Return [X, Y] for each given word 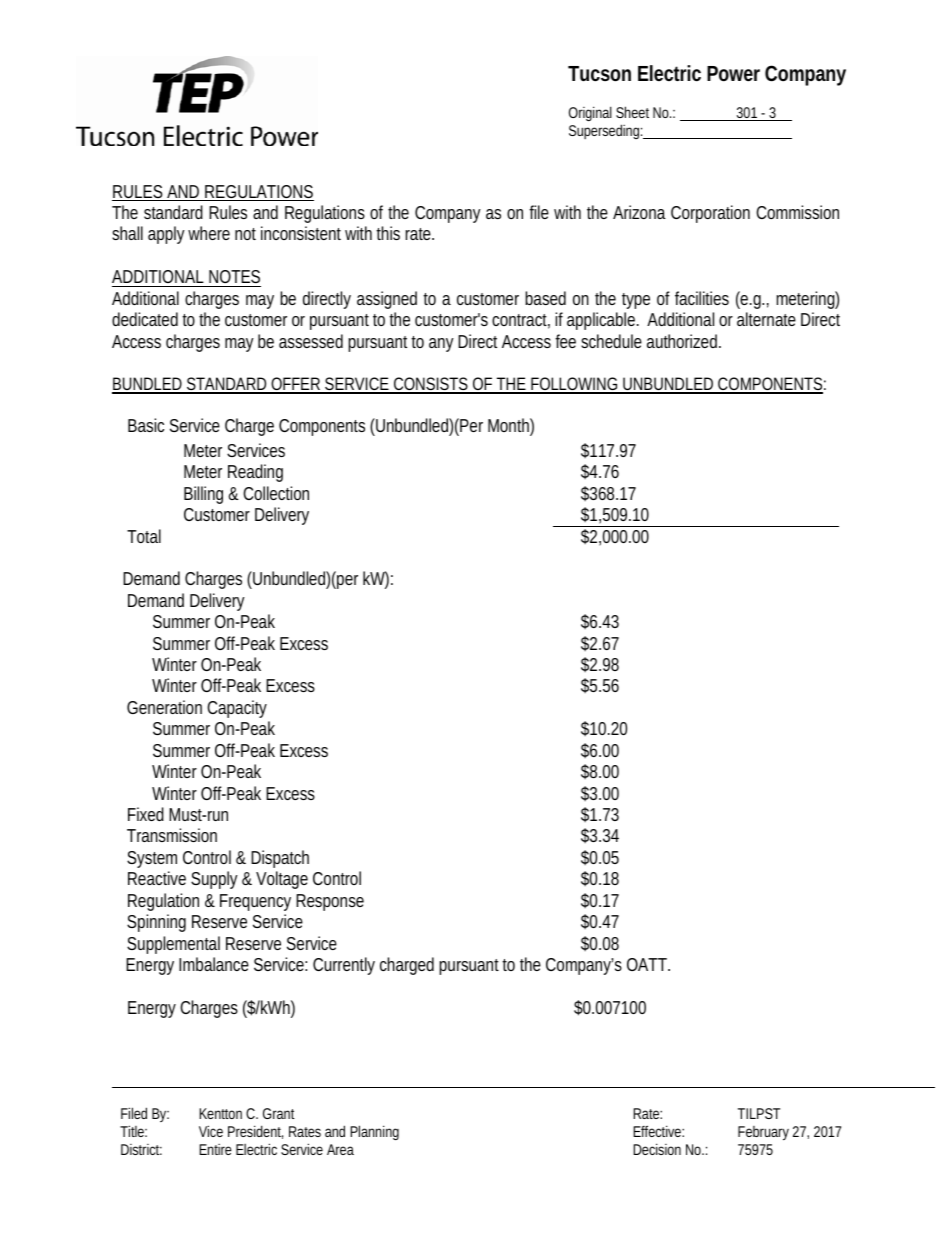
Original [590, 113]
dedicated [145, 319]
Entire [215, 1149]
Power [733, 74]
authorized [682, 341]
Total [144, 536]
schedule [611, 341]
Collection [276, 493]
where [209, 233]
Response [330, 902]
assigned [387, 300]
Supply [214, 880]
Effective [657, 1131]
